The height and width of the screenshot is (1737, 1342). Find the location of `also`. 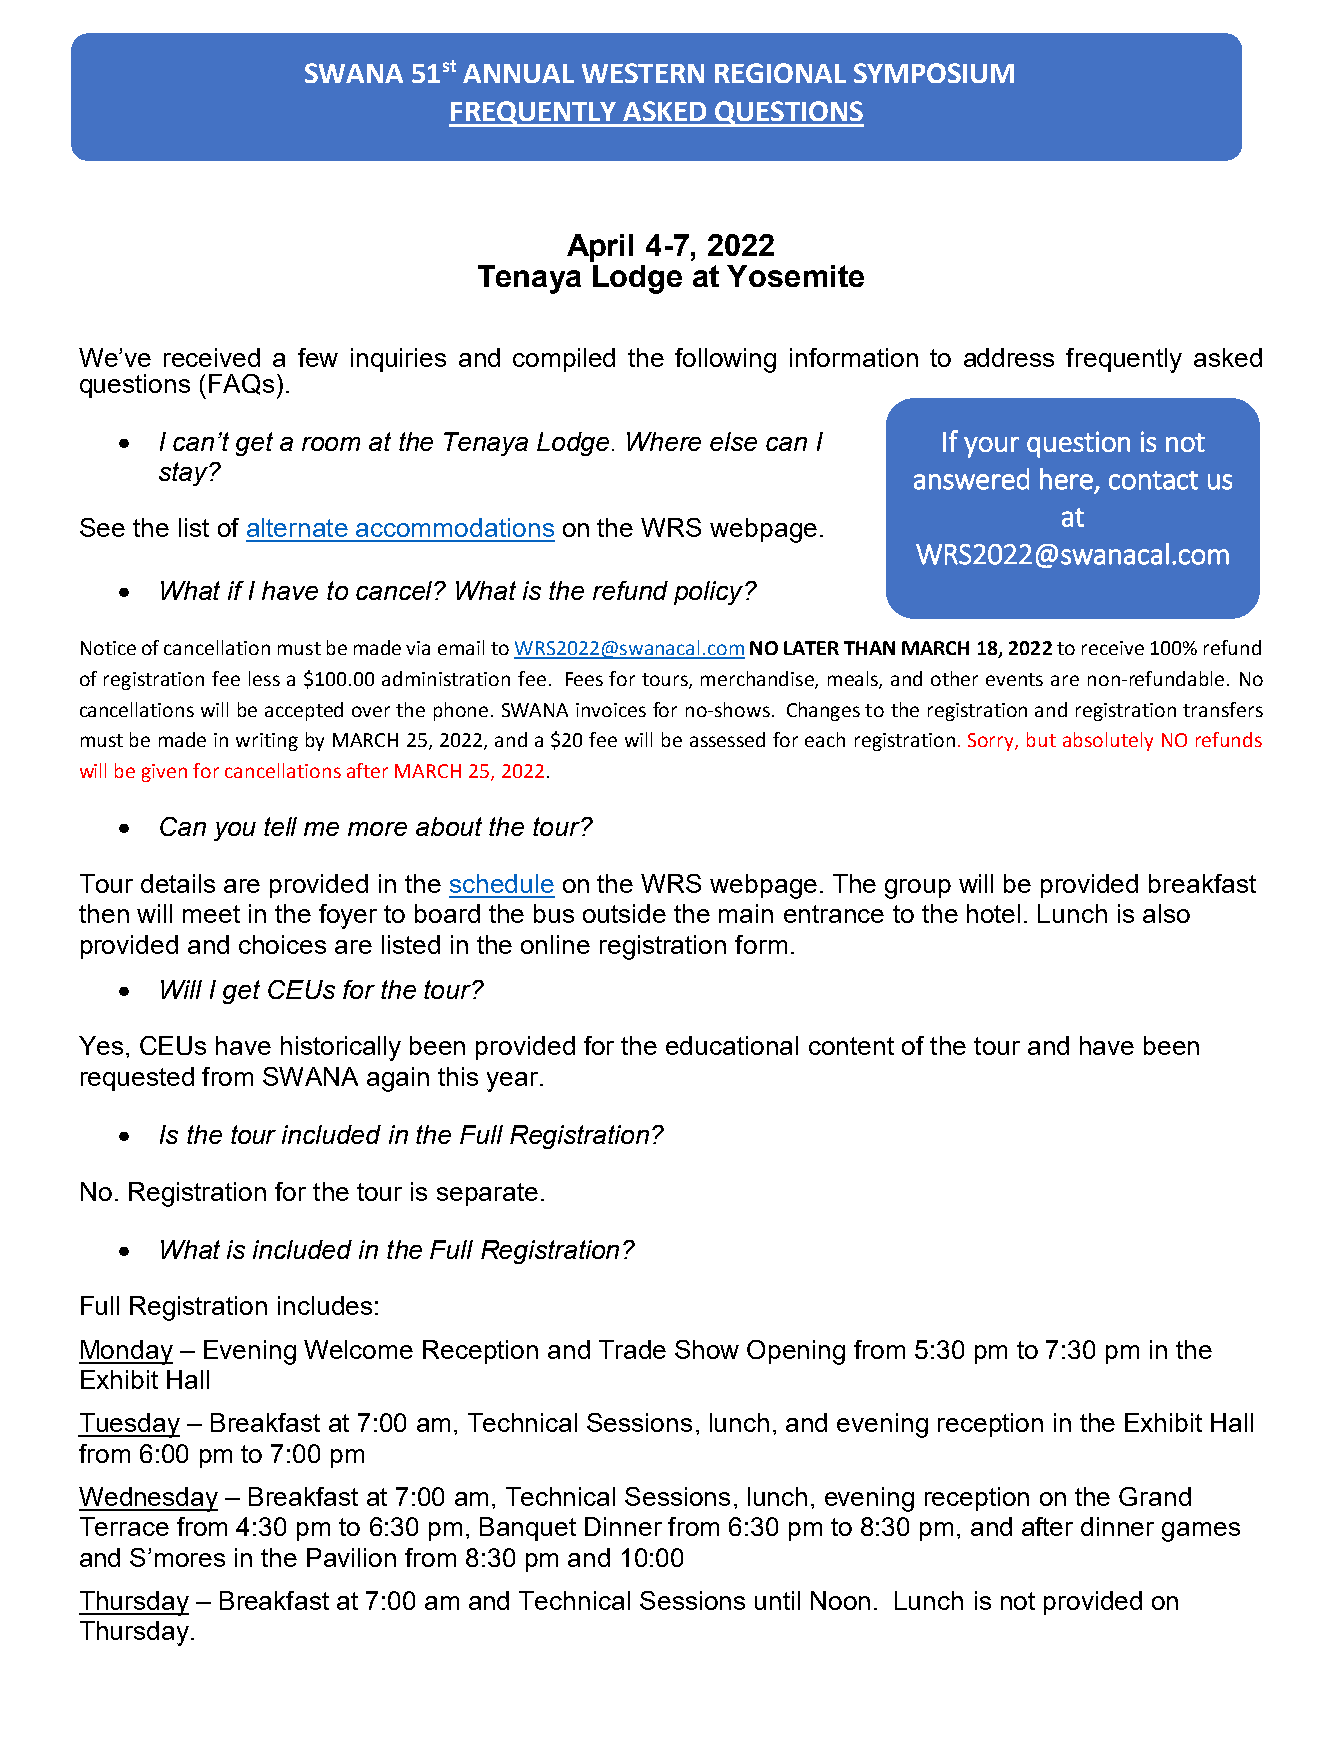

also is located at coordinates (1166, 913).
